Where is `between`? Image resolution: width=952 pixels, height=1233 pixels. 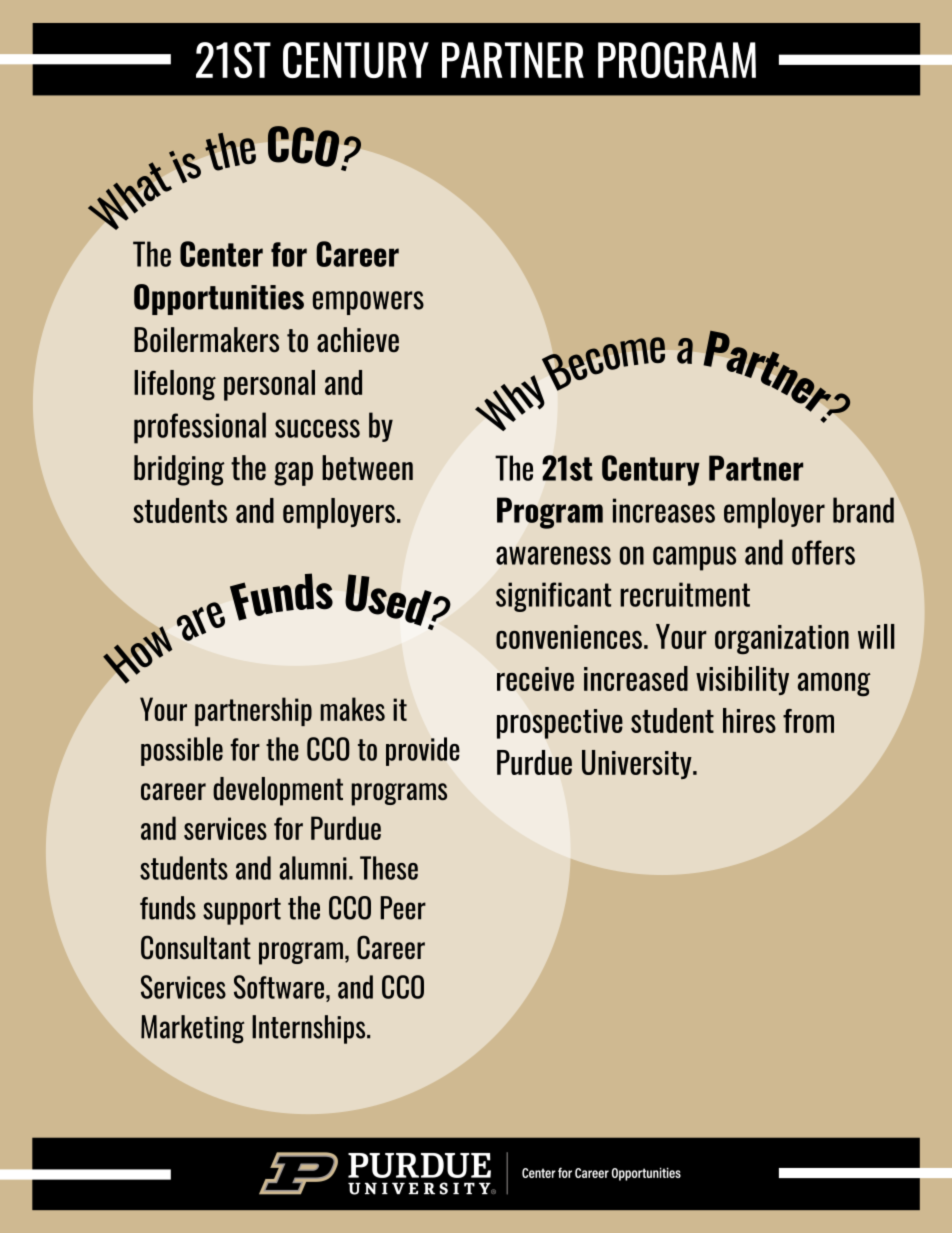
between is located at coordinates (367, 468).
